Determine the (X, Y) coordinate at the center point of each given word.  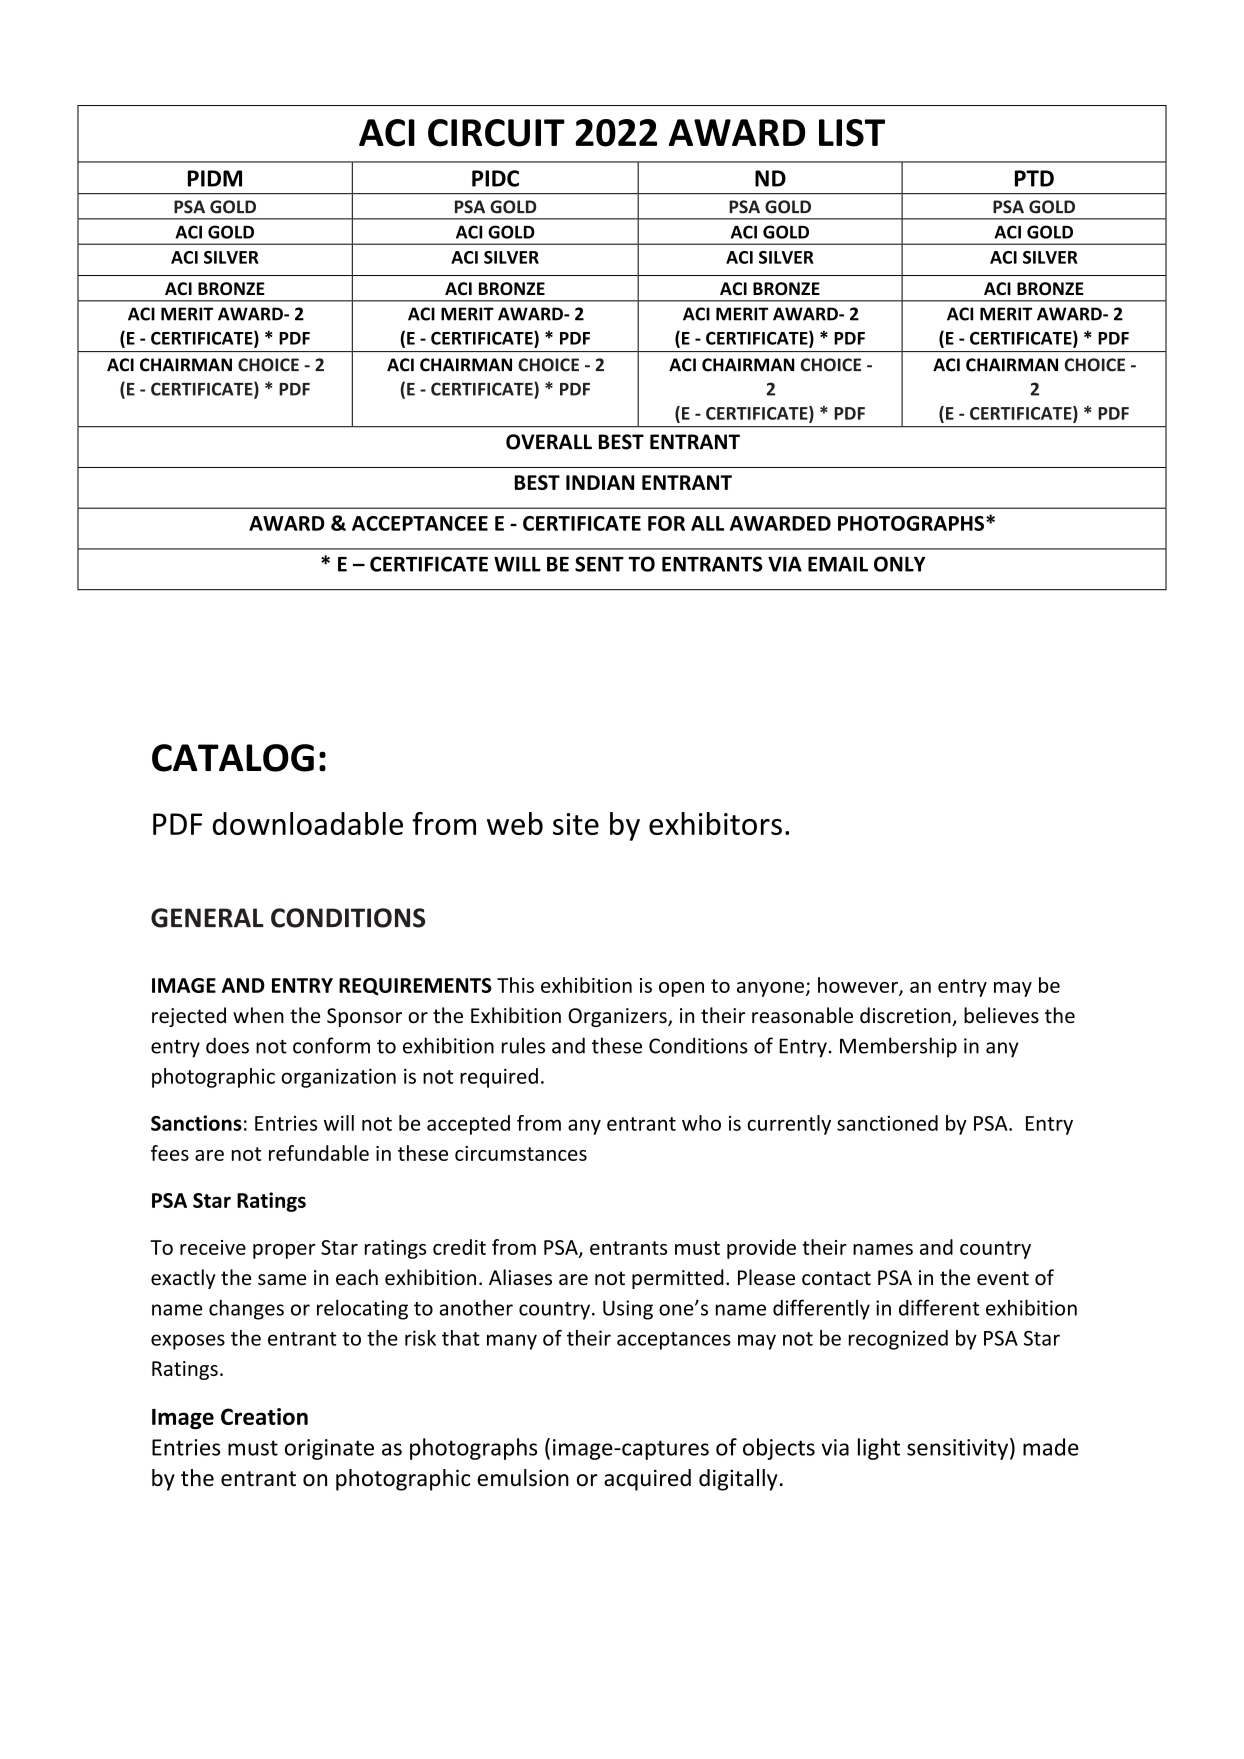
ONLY (900, 564)
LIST (852, 133)
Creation (264, 1416)
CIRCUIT (496, 133)
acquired (647, 1480)
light (879, 1449)
